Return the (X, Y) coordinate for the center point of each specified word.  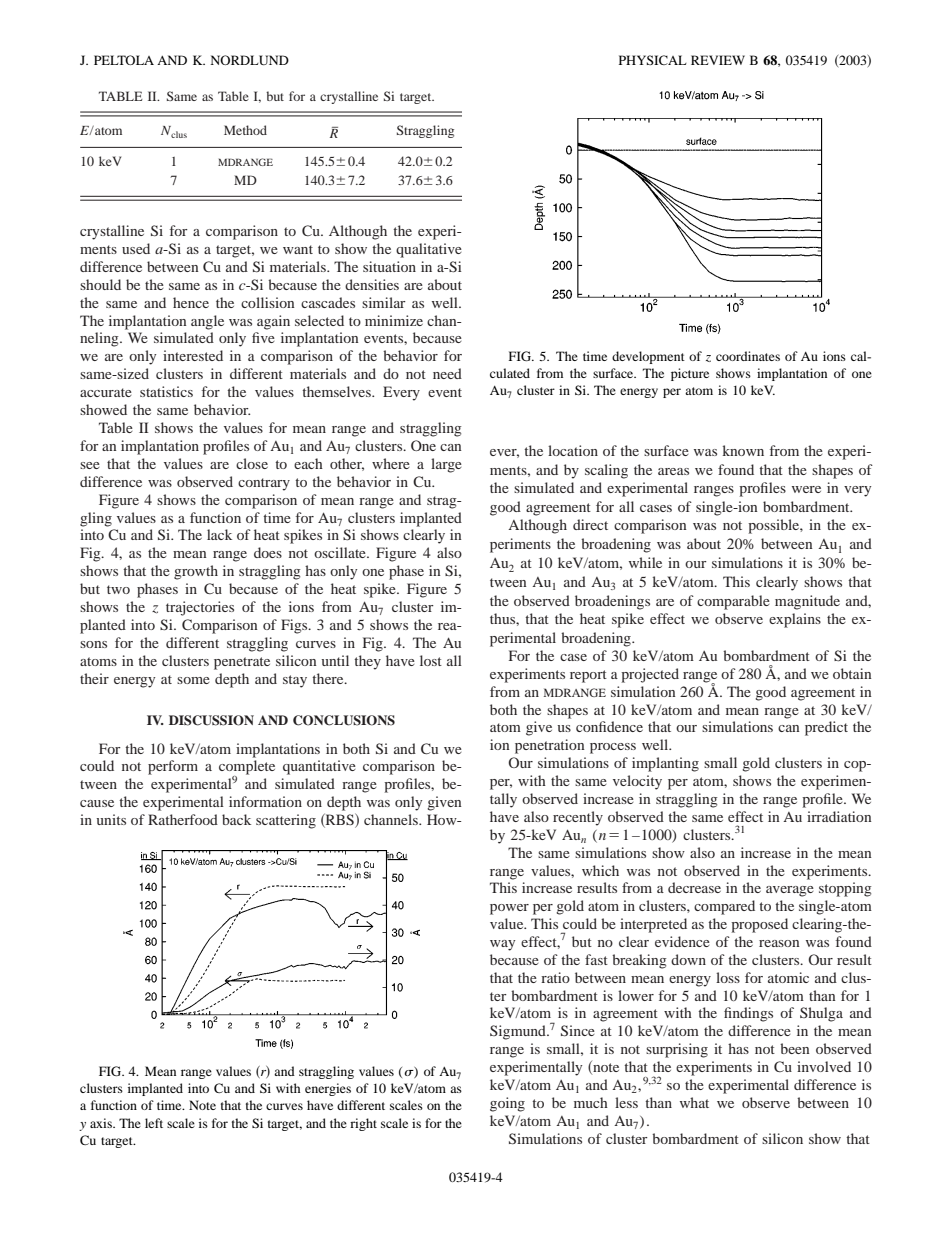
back (236, 819)
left (154, 1123)
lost (431, 660)
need (447, 373)
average (790, 891)
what (694, 1102)
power (509, 909)
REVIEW (718, 60)
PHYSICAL (653, 60)
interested (193, 355)
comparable (733, 602)
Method (245, 130)
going (507, 1104)
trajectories (200, 608)
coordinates (748, 356)
